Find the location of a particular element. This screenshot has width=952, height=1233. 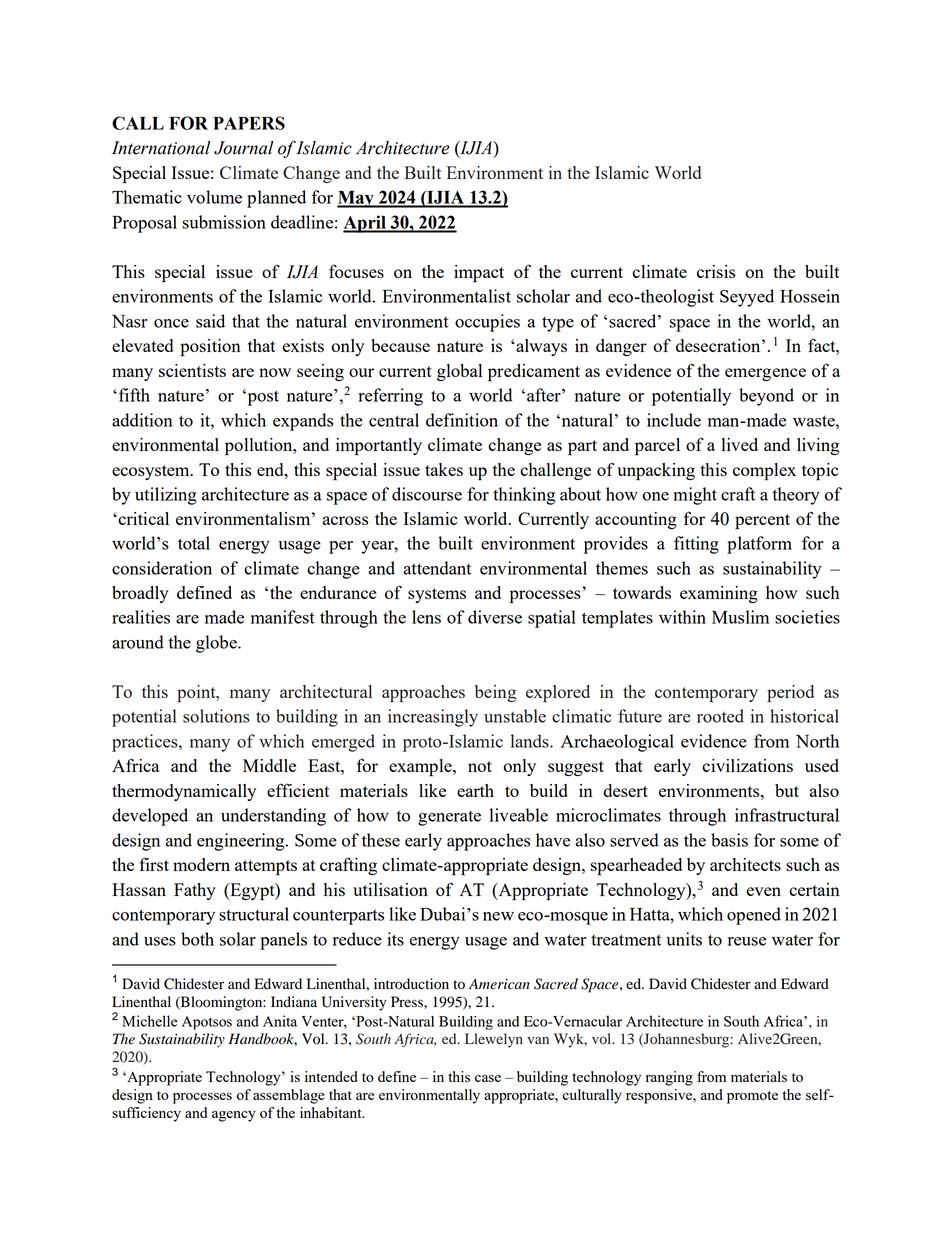

scientists is located at coordinates (192, 370).
